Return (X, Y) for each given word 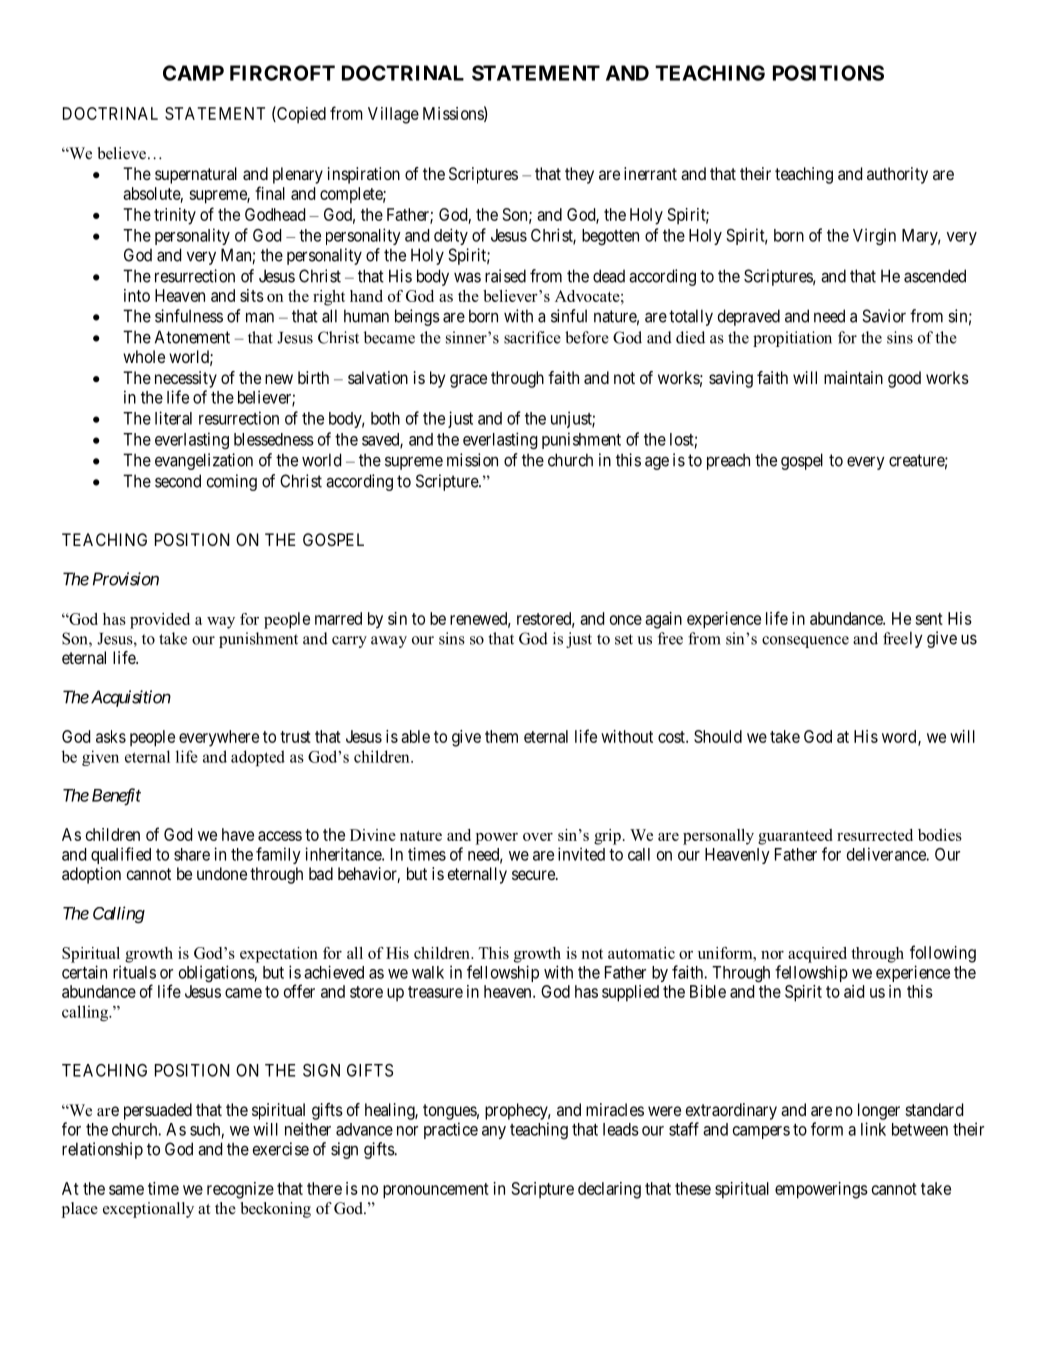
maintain (853, 377)
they (579, 175)
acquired (817, 955)
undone (222, 873)
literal (173, 418)
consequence (805, 642)
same (126, 1190)
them (501, 736)
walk (428, 972)
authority (897, 175)
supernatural (196, 175)
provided (160, 621)
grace (468, 381)
